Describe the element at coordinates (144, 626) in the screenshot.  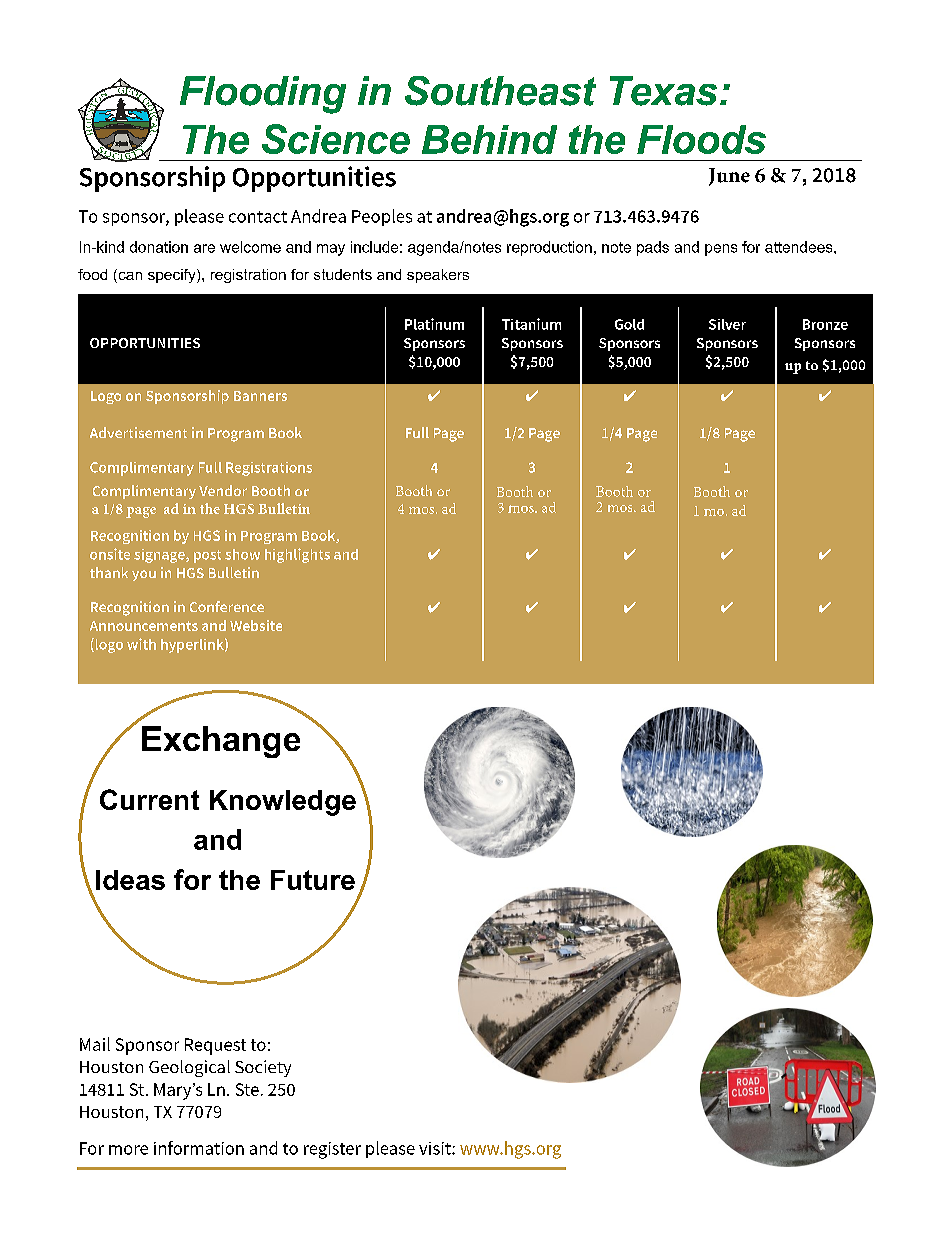
I see `Announcements` at that location.
